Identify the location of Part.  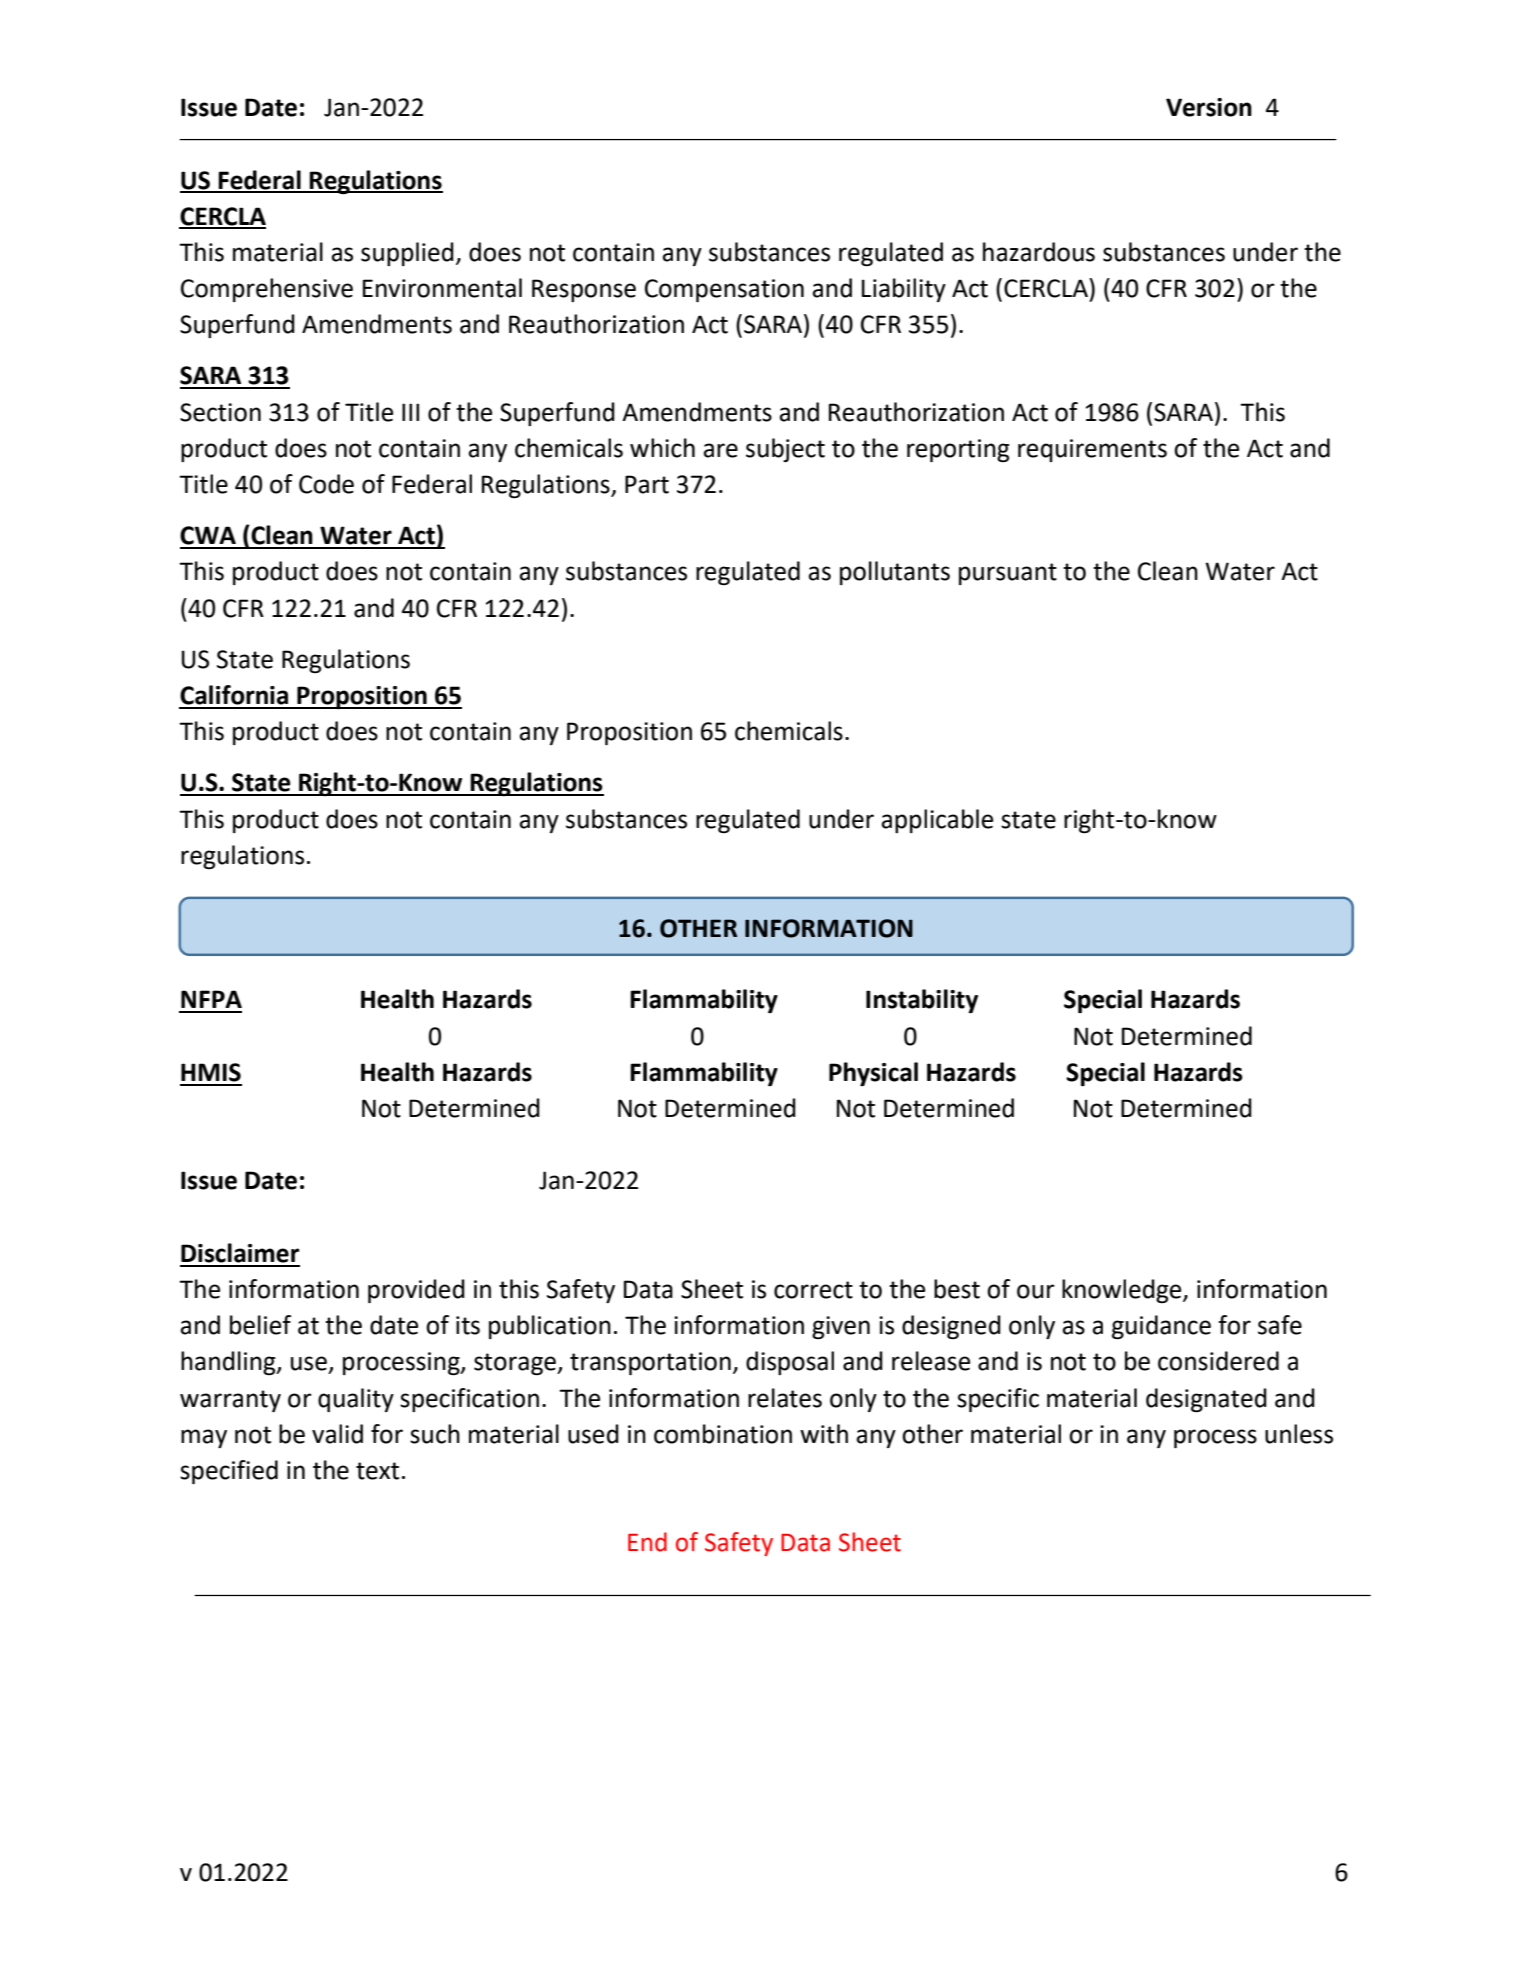
(647, 484).
